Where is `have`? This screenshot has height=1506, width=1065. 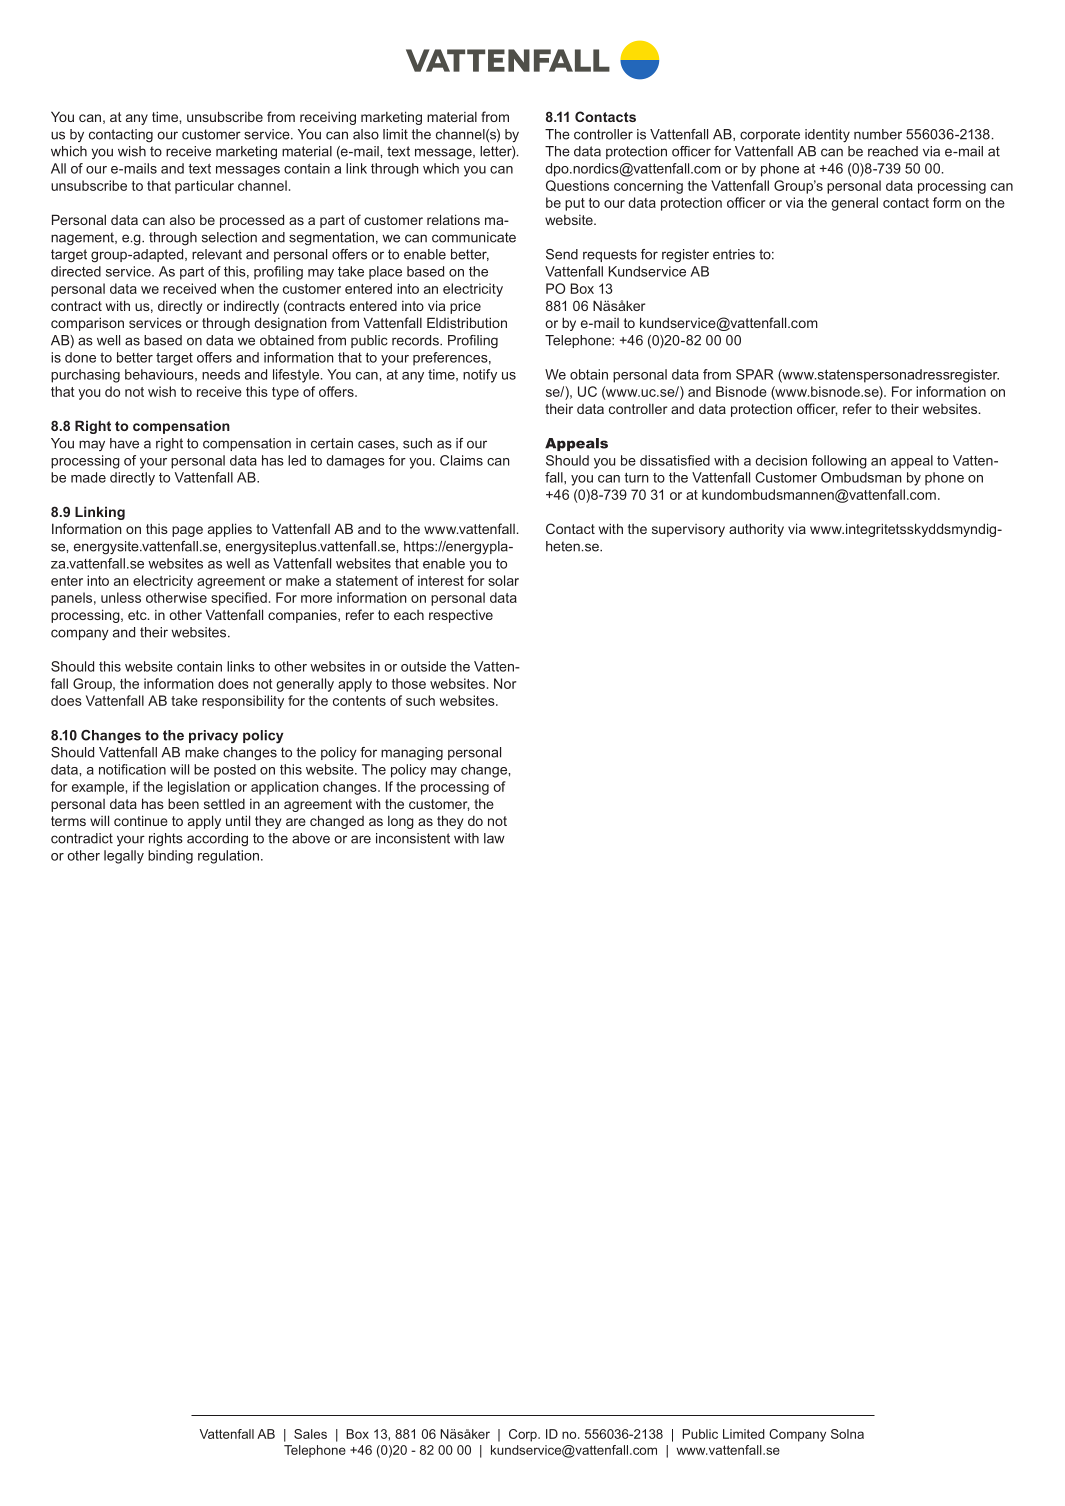
have is located at coordinates (124, 443).
